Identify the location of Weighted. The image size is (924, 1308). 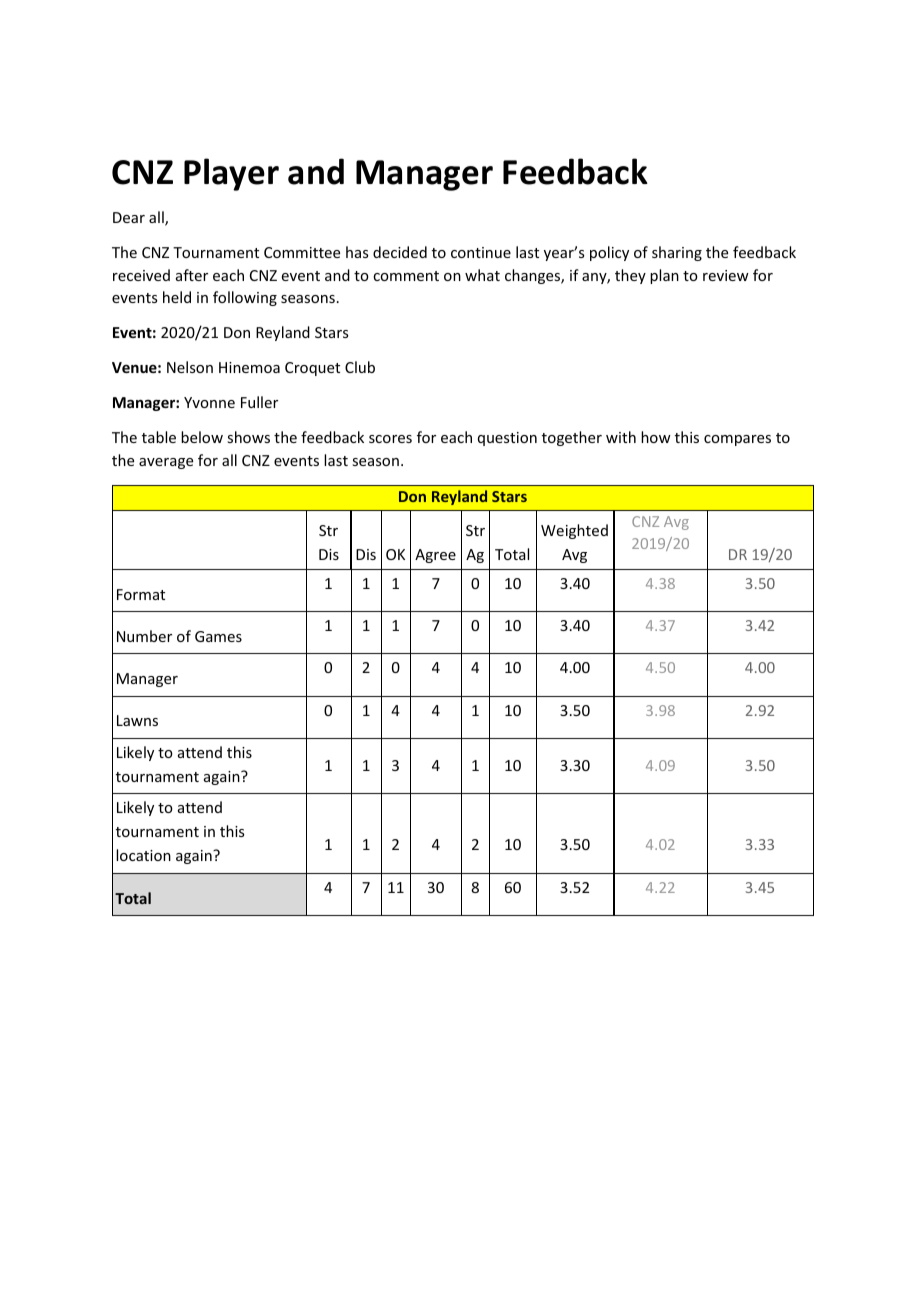
(574, 531).
